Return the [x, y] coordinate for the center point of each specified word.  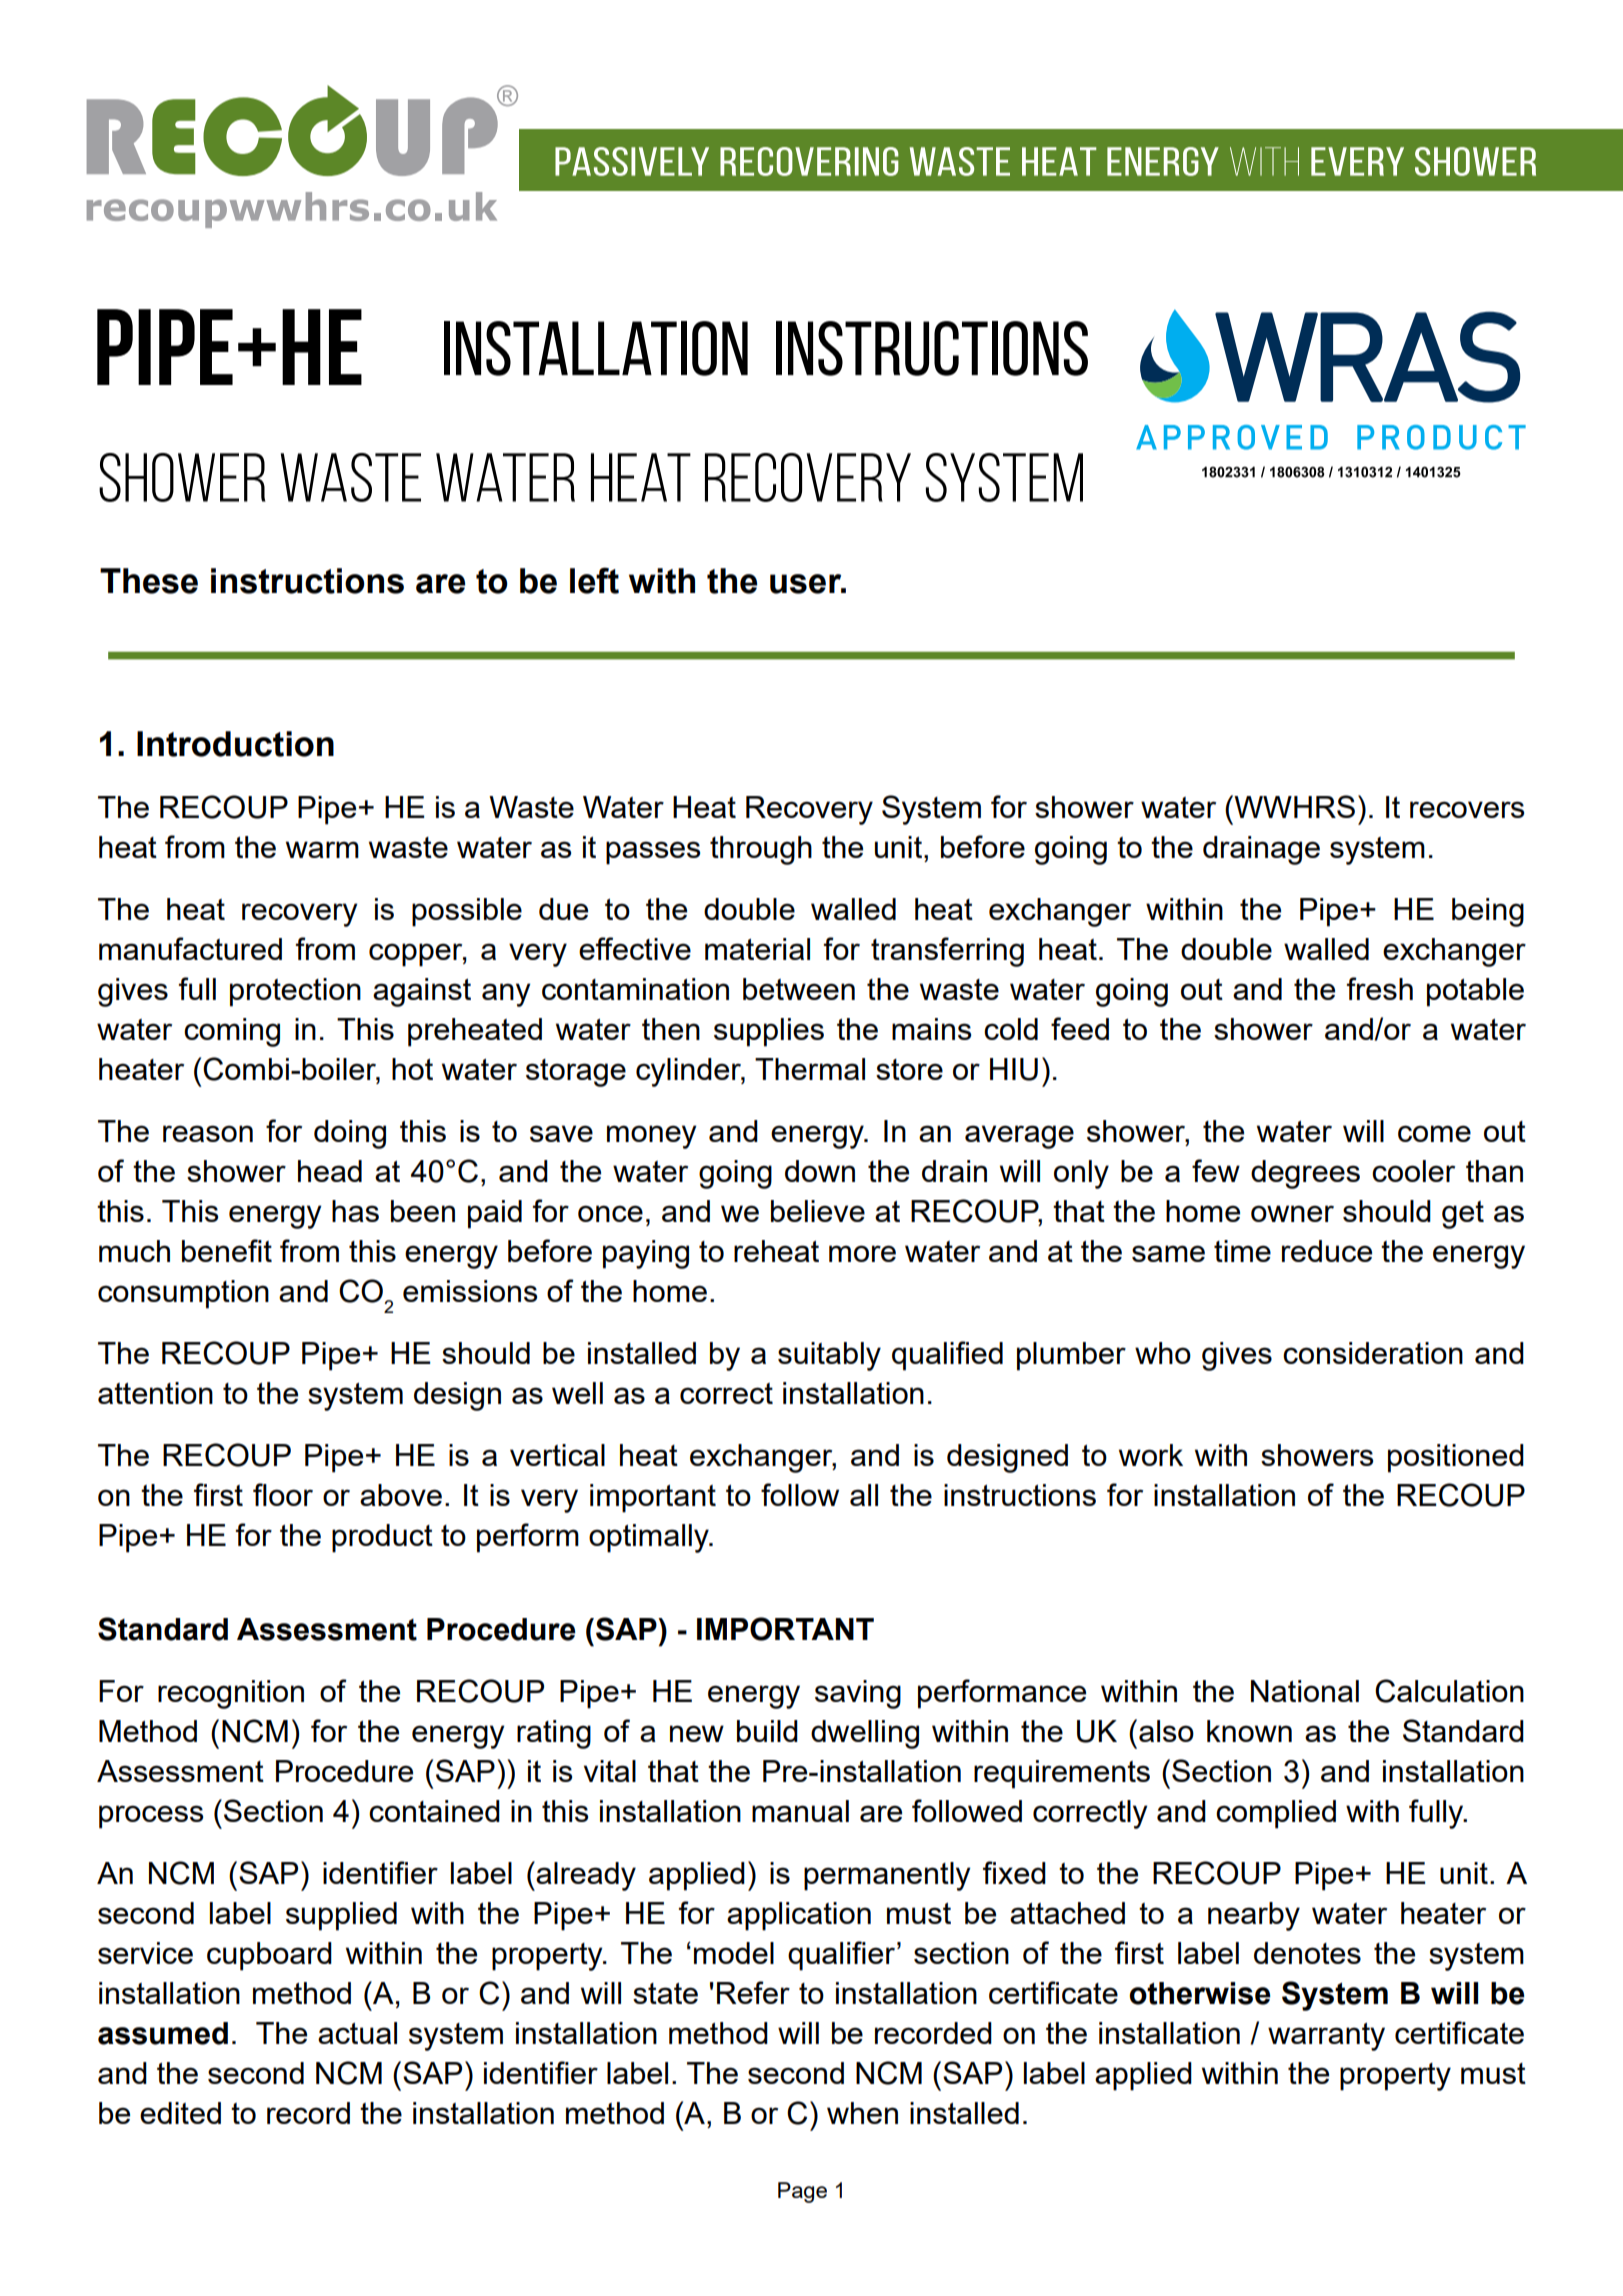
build [767, 1731]
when [862, 2113]
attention [155, 1393]
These [149, 581]
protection [295, 992]
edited [180, 2113]
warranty [1326, 2037]
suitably [829, 1356]
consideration [1373, 1353]
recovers [1467, 809]
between [799, 989]
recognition [231, 1694]
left [594, 580]
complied [1276, 1814]
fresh [1380, 988]
